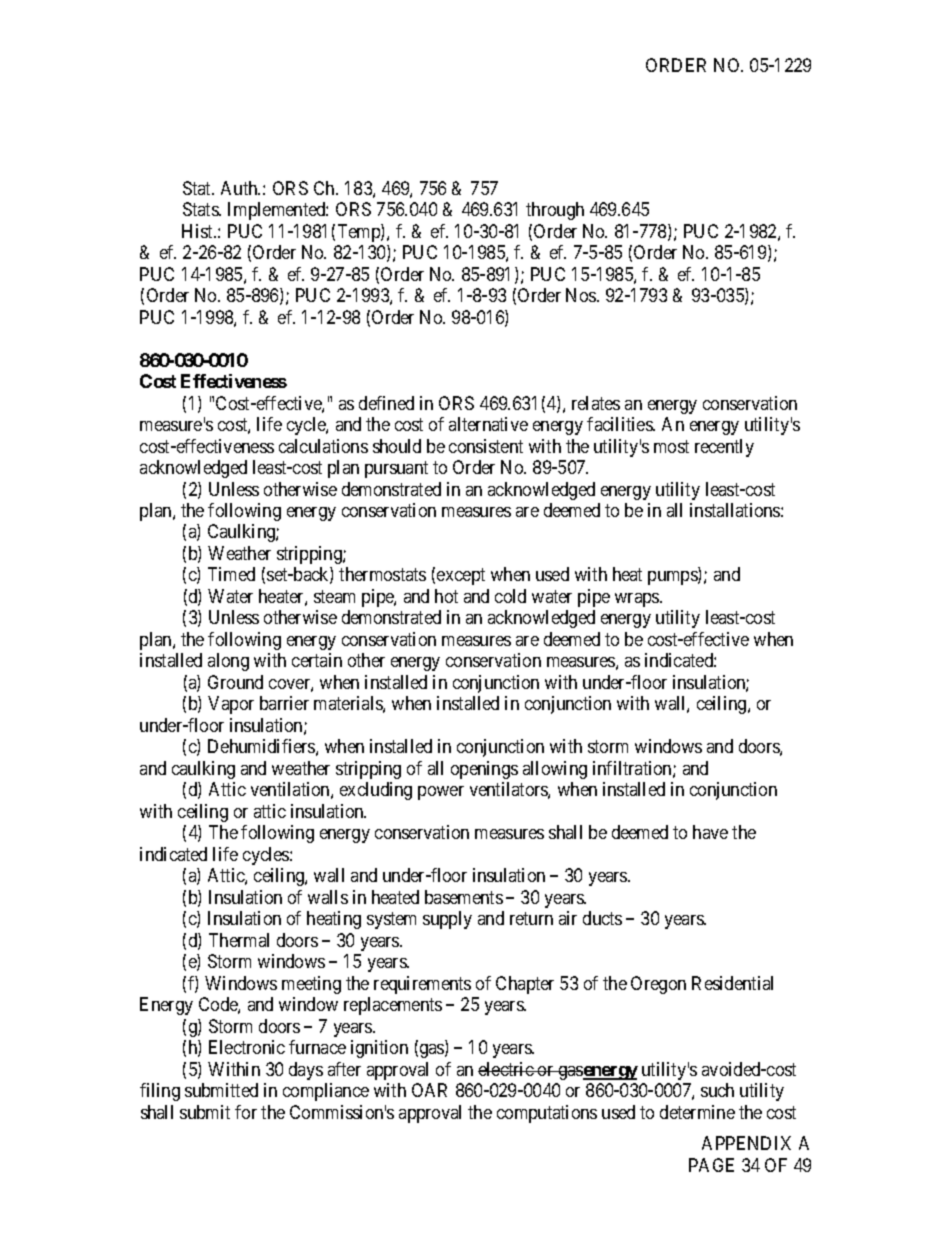  Describe the element at coordinates (697, 1112) in the screenshot. I see `determine` at that location.
